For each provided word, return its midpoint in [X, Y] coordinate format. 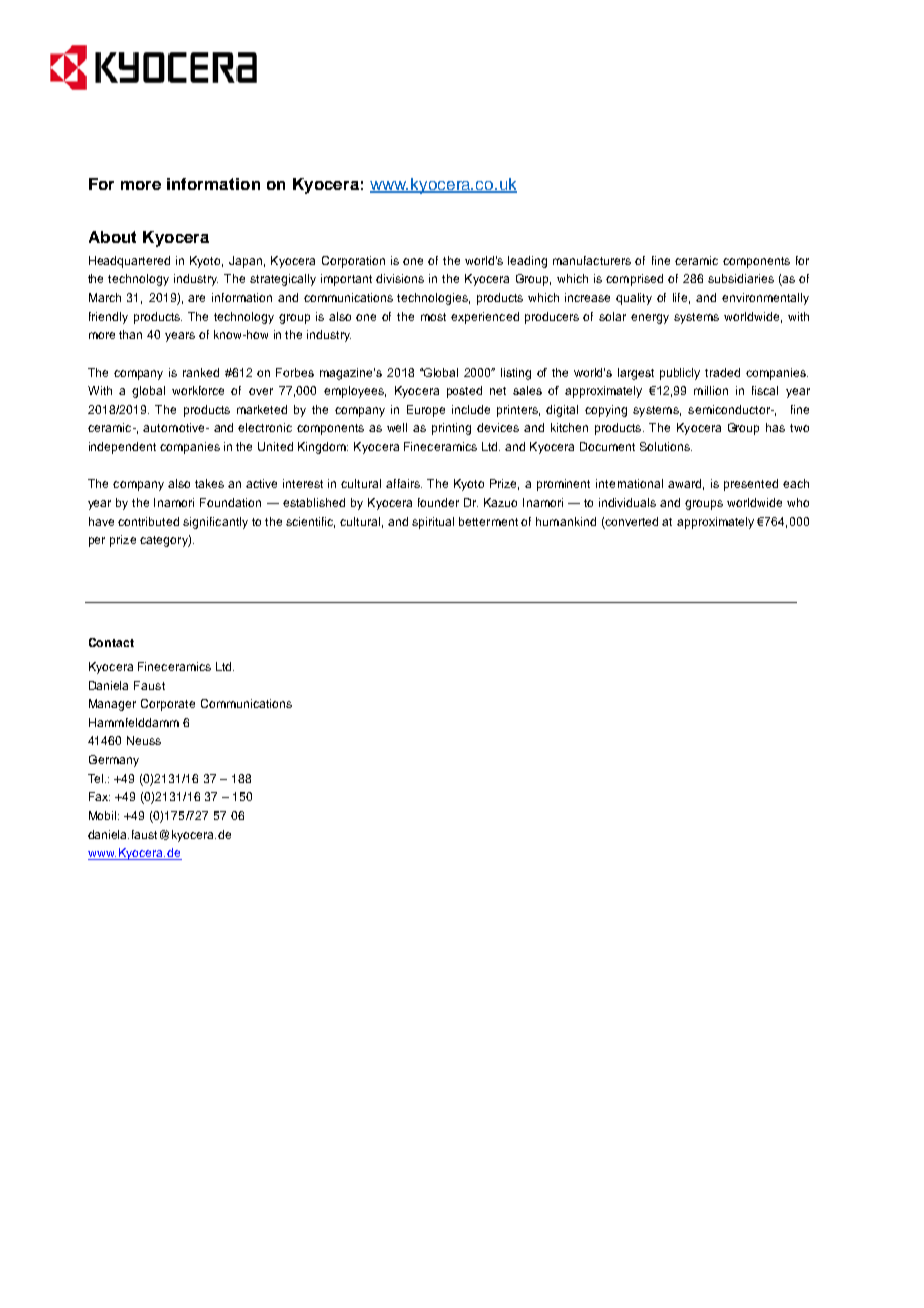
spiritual [433, 523]
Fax [99, 796]
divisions [400, 278]
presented [751, 485]
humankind [566, 521]
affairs [404, 483]
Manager [112, 705]
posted [464, 392]
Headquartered [129, 262]
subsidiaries [741, 278]
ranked [201, 372]
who [798, 502]
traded [722, 372]
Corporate [168, 705]
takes [209, 483]
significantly [215, 523]
